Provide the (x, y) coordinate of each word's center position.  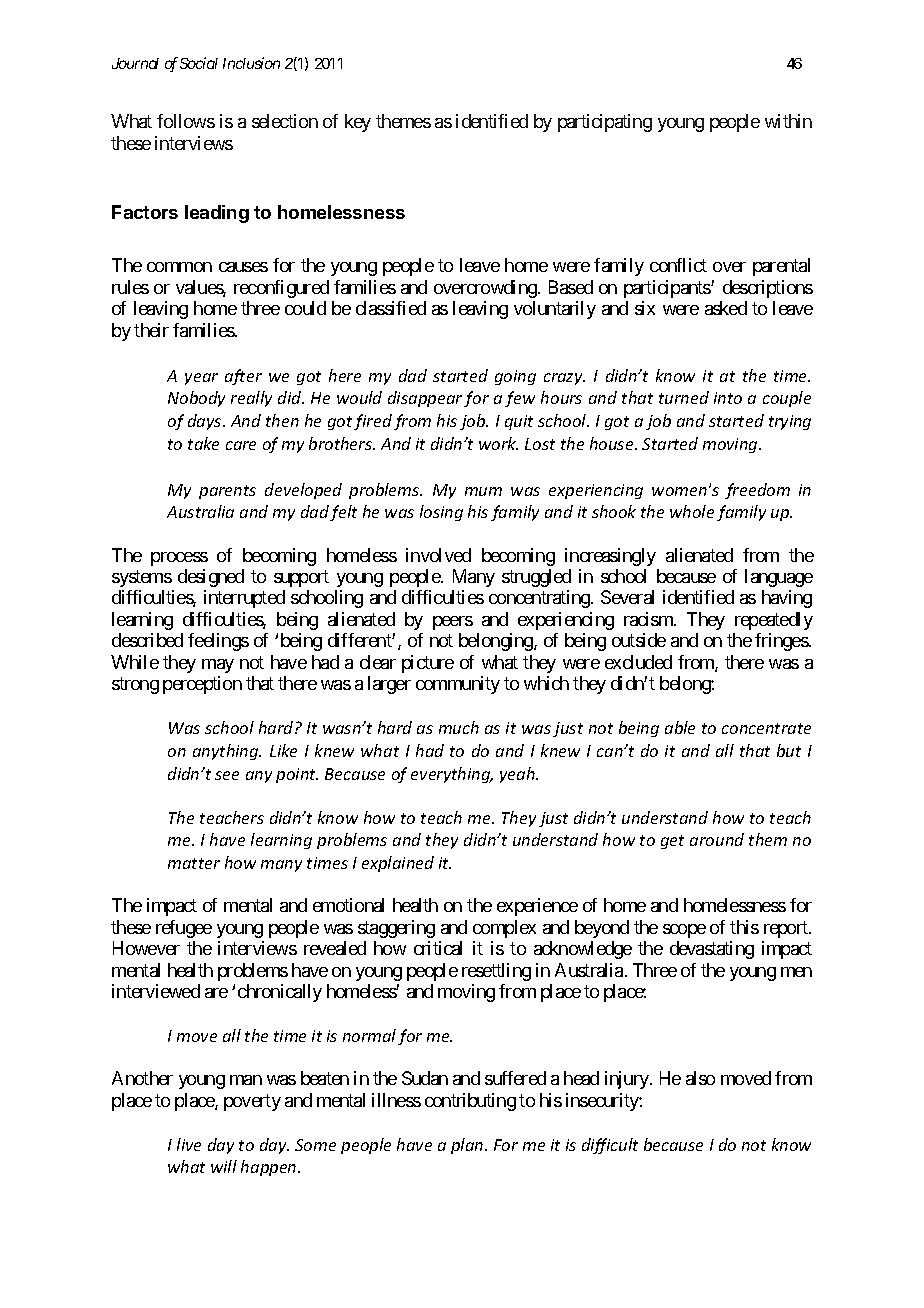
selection (285, 121)
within (788, 121)
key (358, 123)
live (189, 1144)
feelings (218, 642)
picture (428, 664)
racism (649, 619)
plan (468, 1146)
